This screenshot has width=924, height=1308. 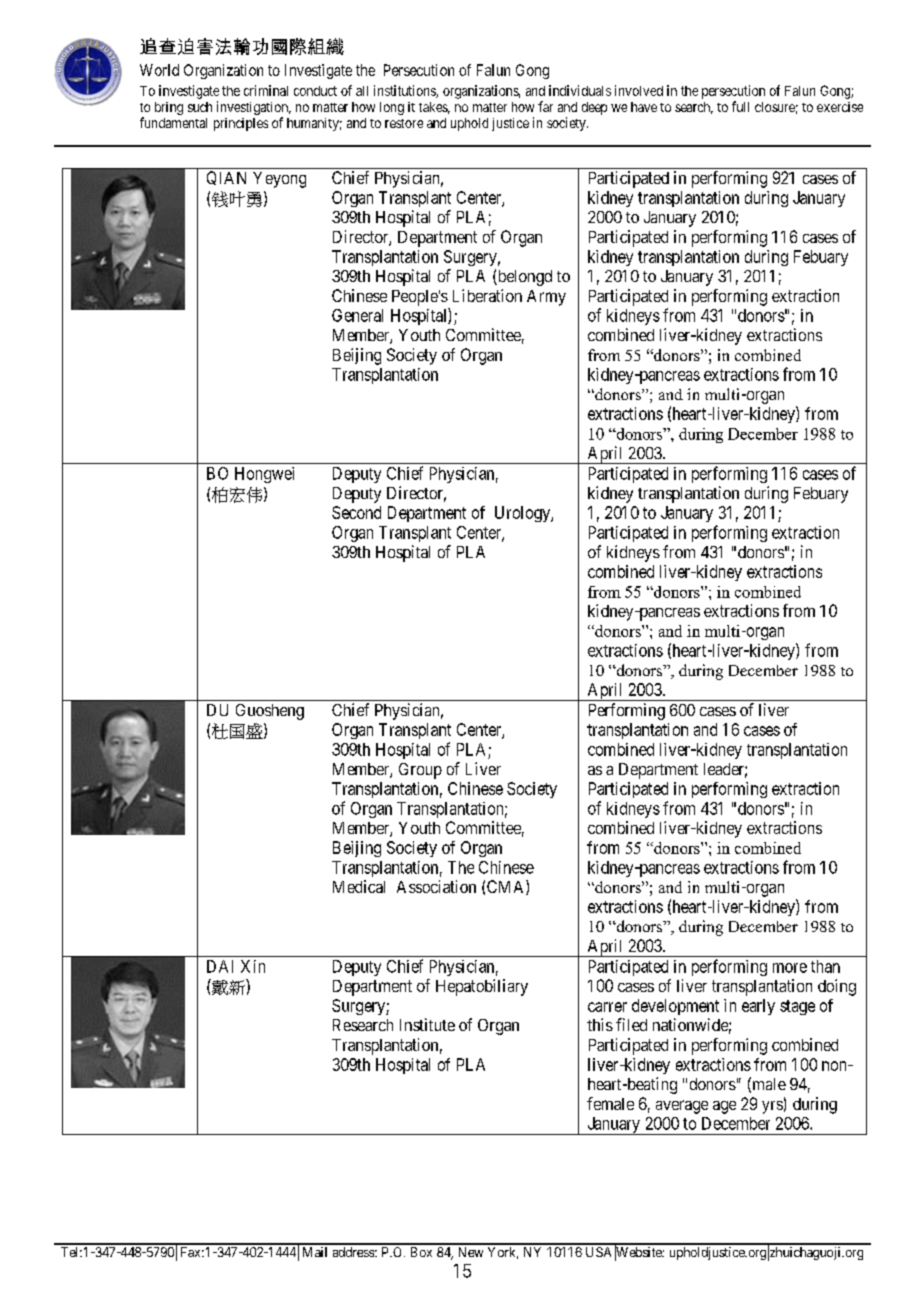 What do you see at coordinates (436, 886) in the screenshot?
I see `Association` at bounding box center [436, 886].
